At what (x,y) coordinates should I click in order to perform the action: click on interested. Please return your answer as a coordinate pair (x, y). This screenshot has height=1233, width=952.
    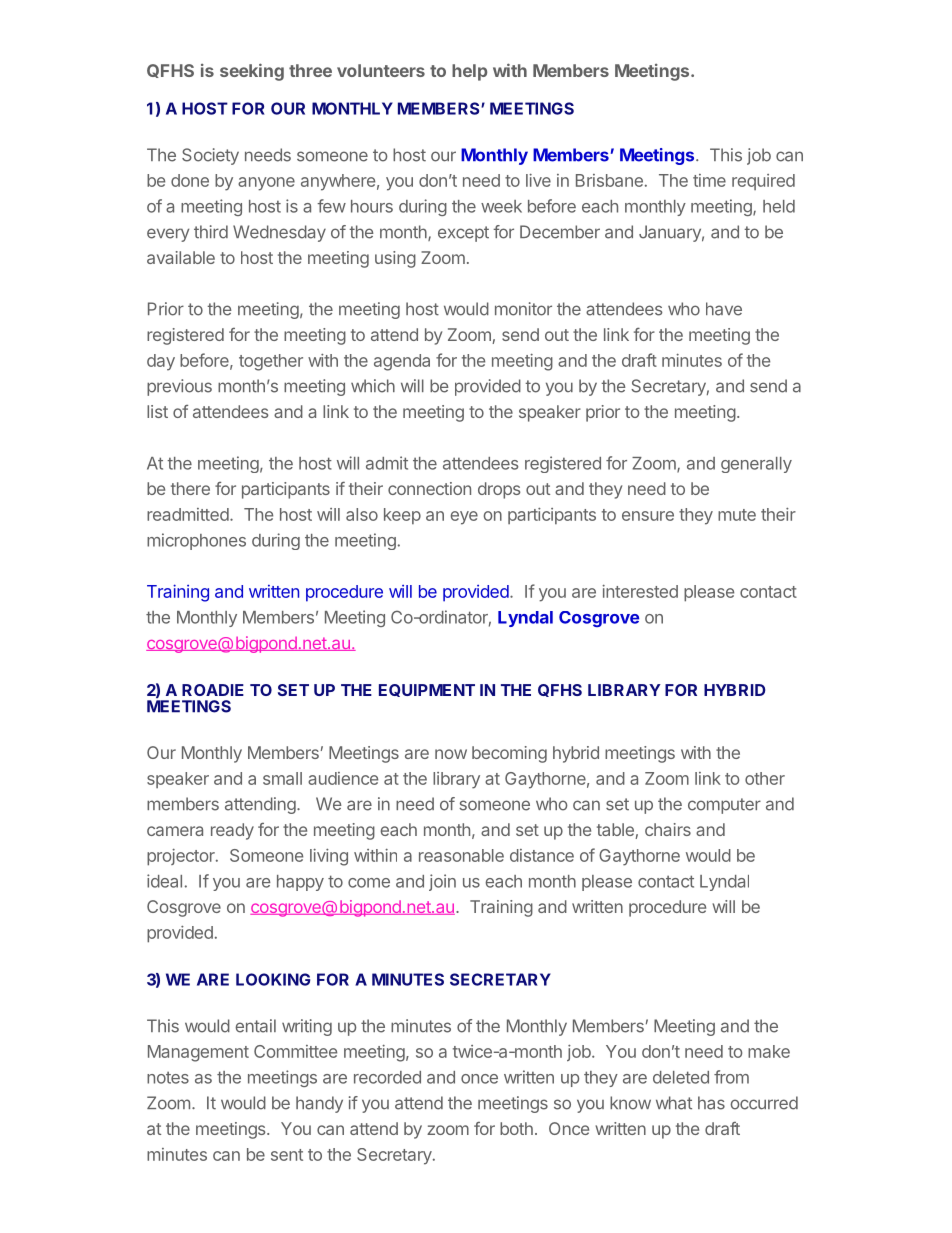
    Looking at the image, I should click on (640, 591).
